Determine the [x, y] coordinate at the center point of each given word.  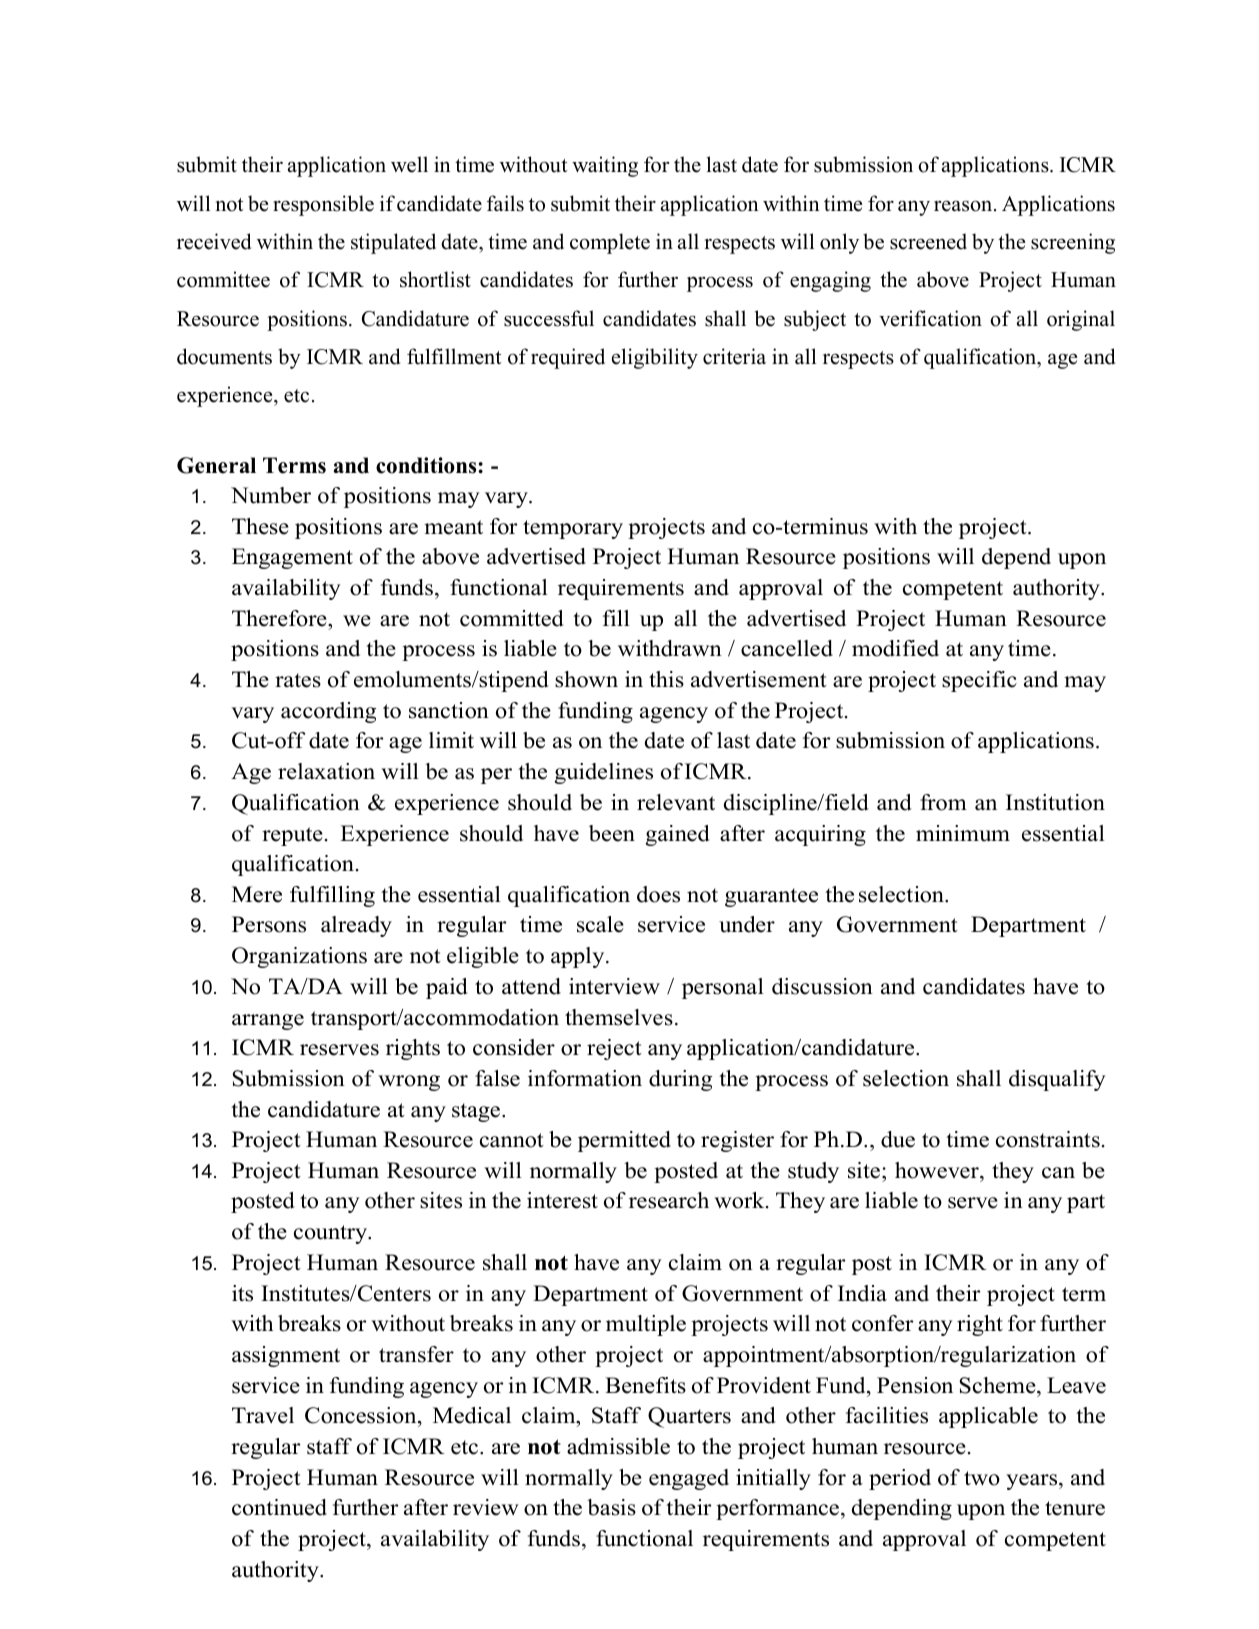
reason [964, 206]
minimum [963, 833]
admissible [618, 1446]
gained [678, 835]
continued [279, 1507]
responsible [323, 205]
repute [292, 836]
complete [610, 243]
